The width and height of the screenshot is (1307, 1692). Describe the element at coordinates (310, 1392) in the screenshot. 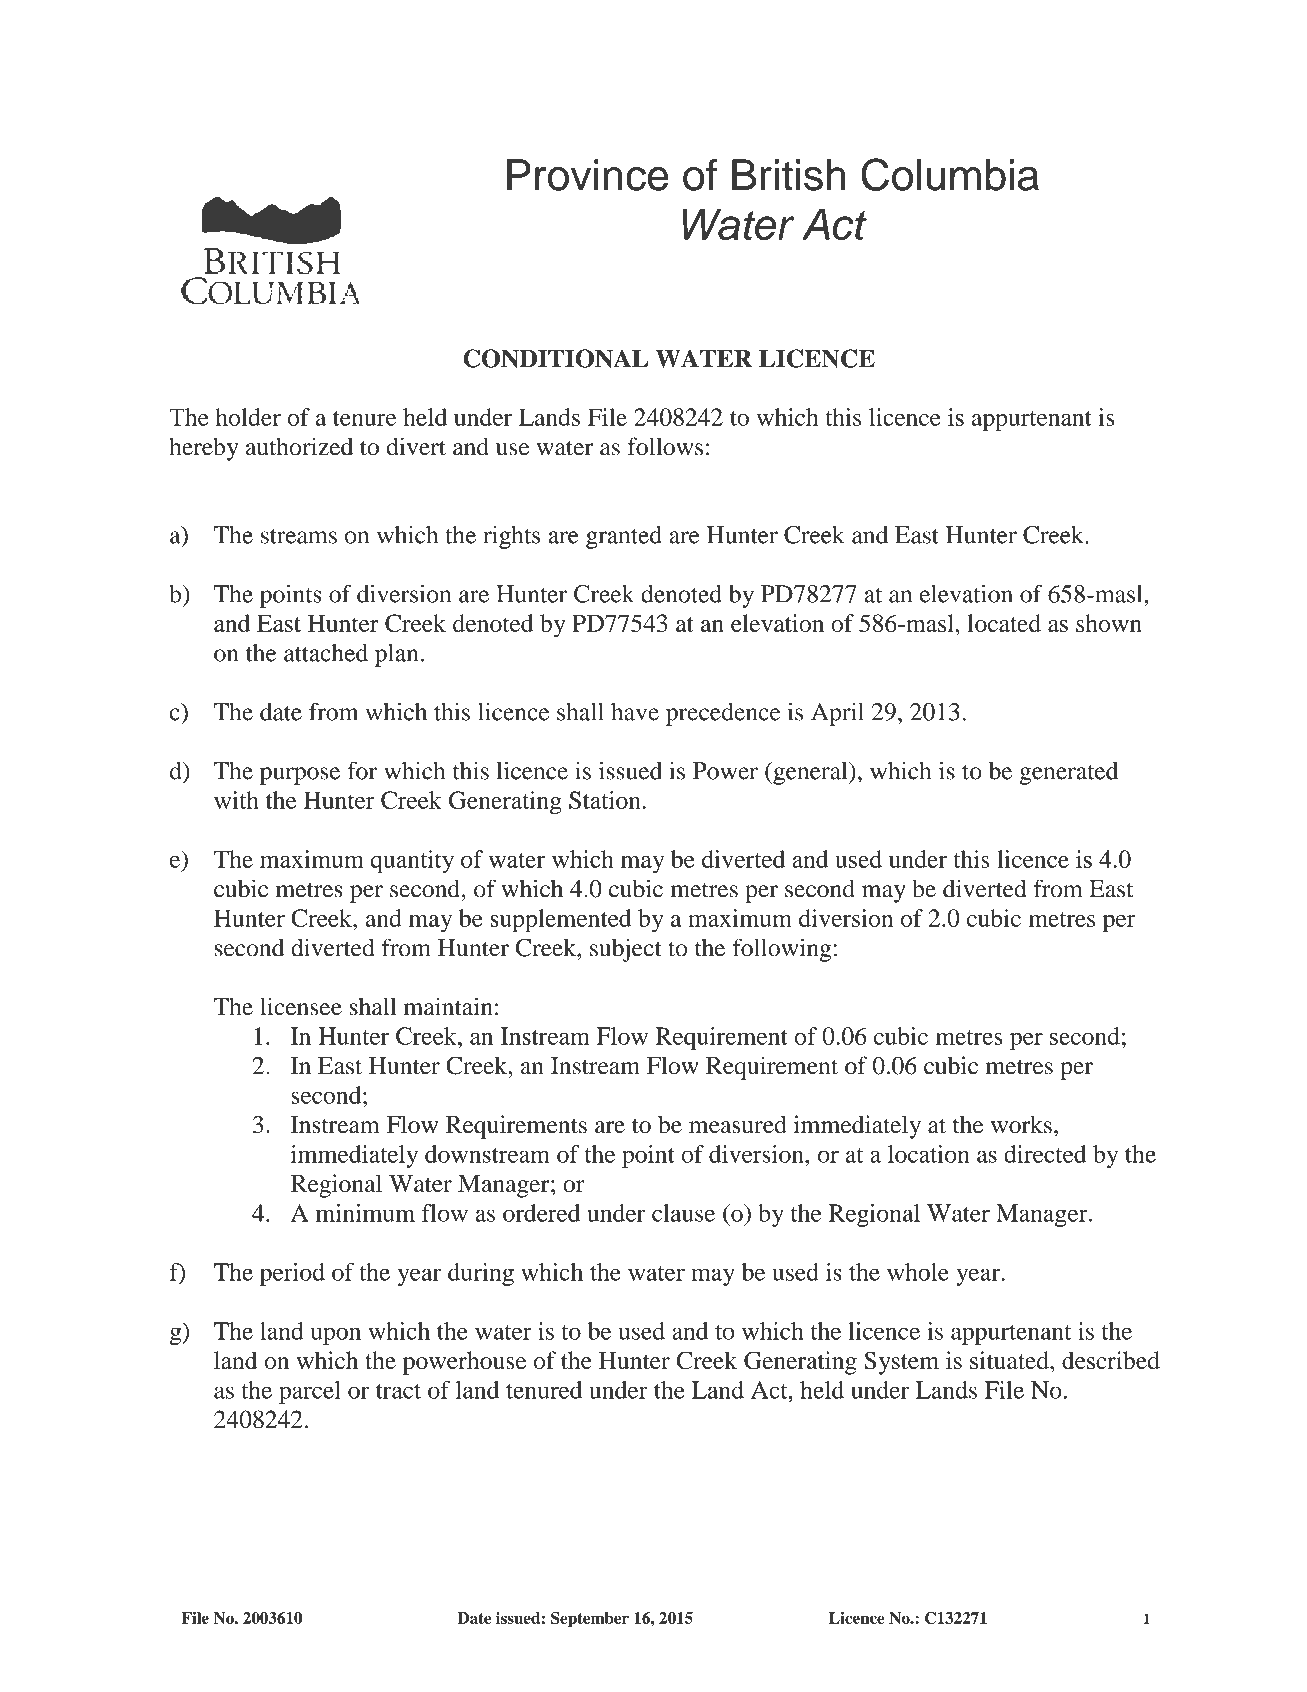

I see `parcel` at that location.
